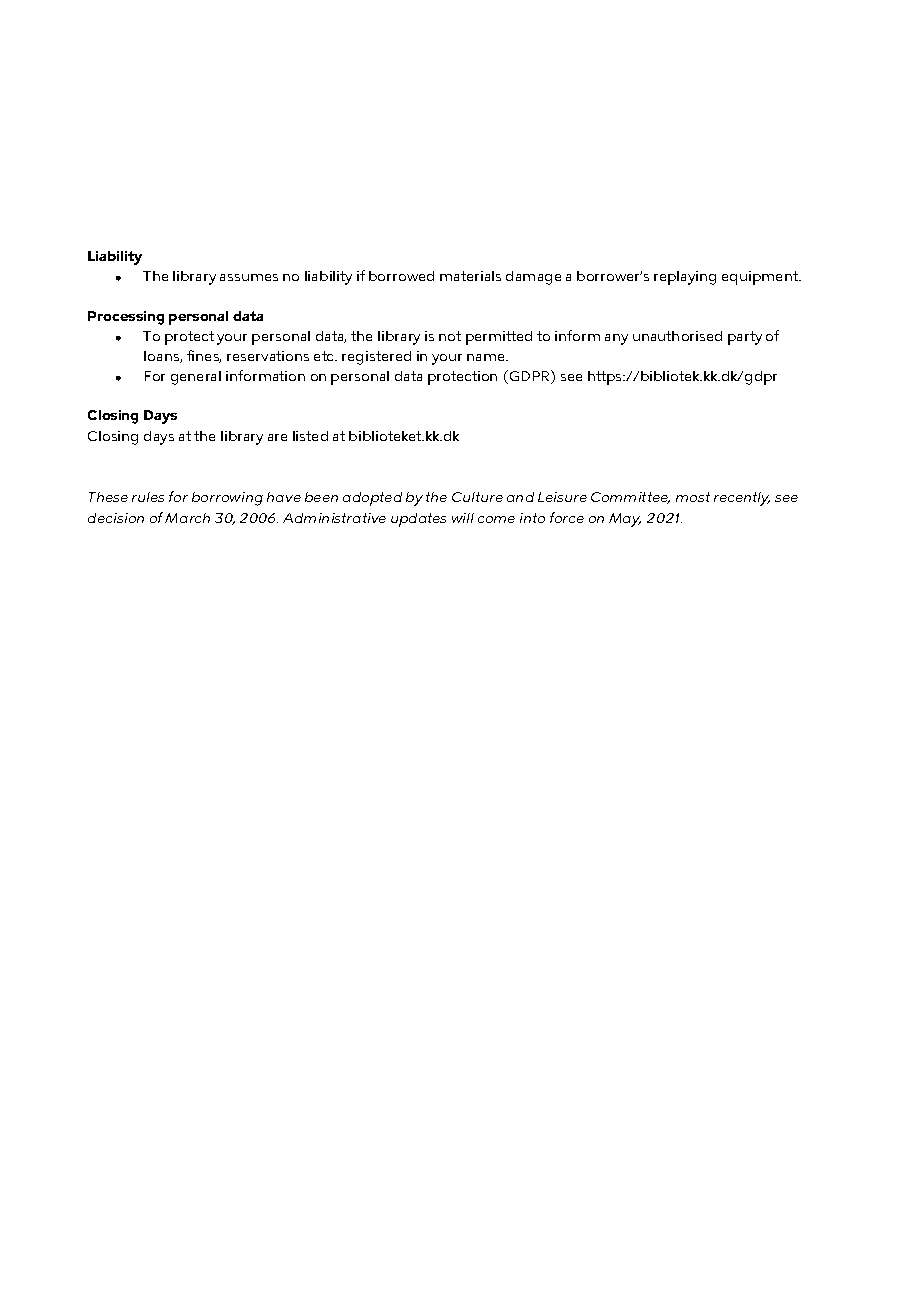 This screenshot has height=1308, width=924. What do you see at coordinates (625, 520) in the screenshot?
I see `May` at bounding box center [625, 520].
